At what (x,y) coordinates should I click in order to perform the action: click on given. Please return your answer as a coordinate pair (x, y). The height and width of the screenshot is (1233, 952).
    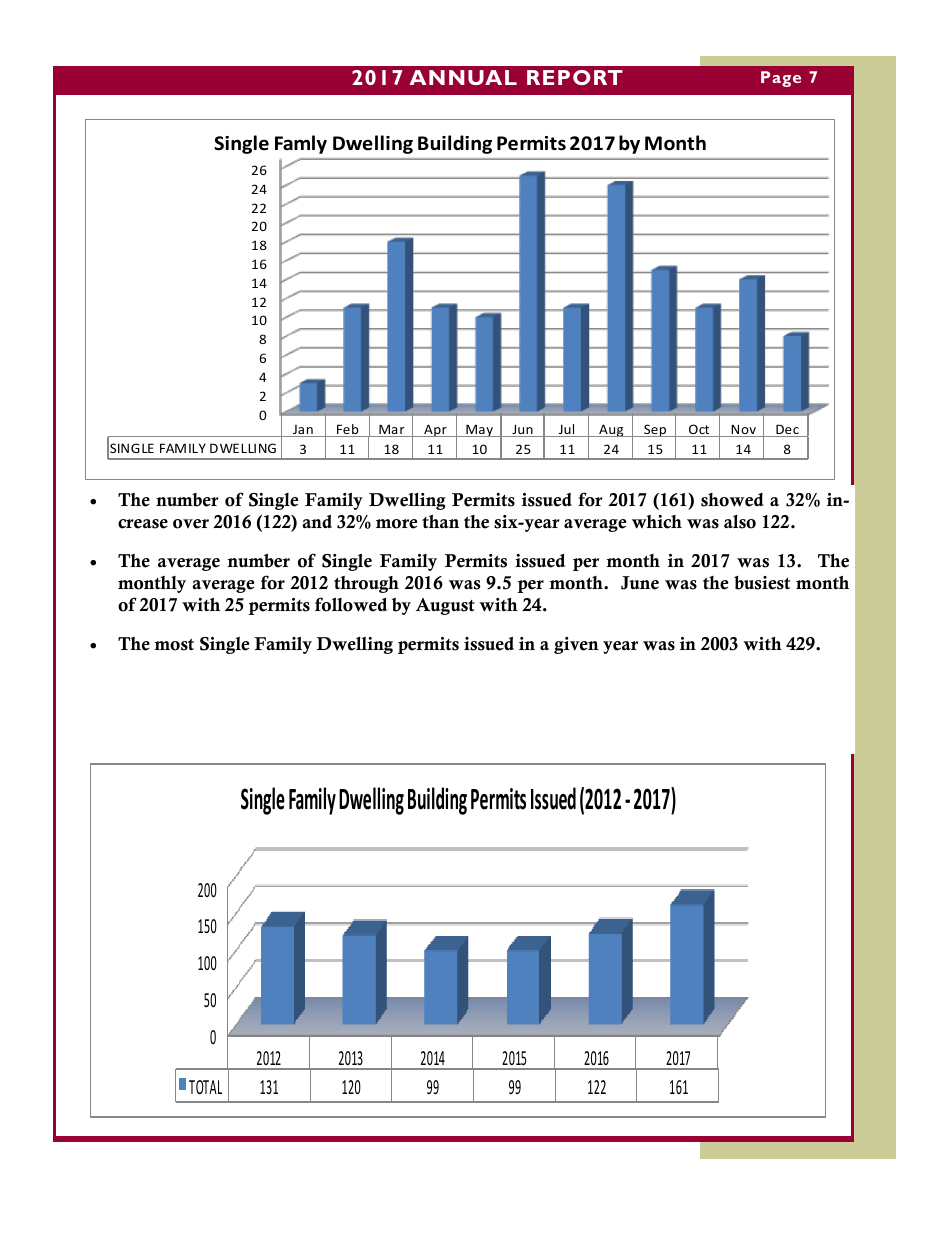
    Looking at the image, I should click on (576, 645).
